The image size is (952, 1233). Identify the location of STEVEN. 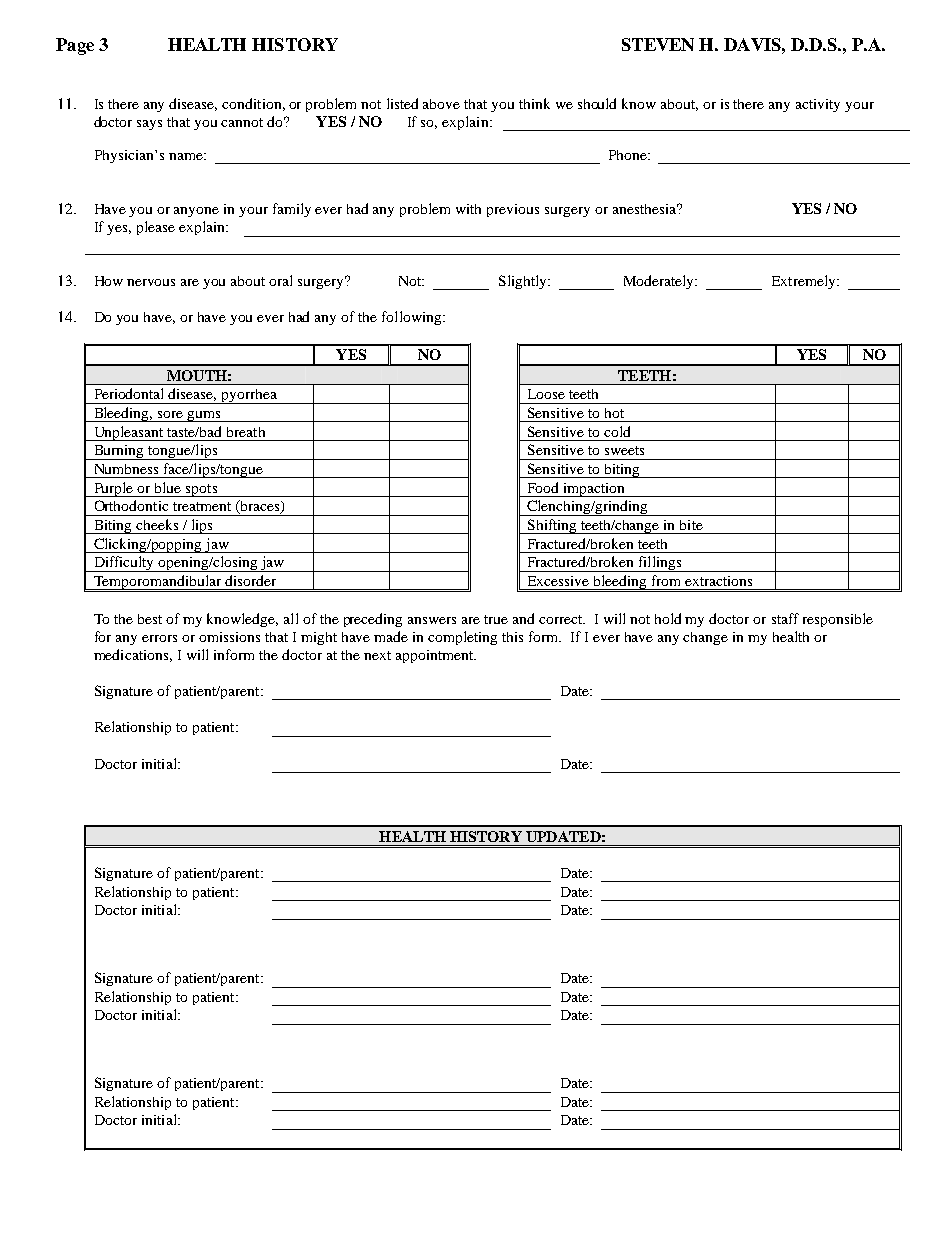
(658, 44).
